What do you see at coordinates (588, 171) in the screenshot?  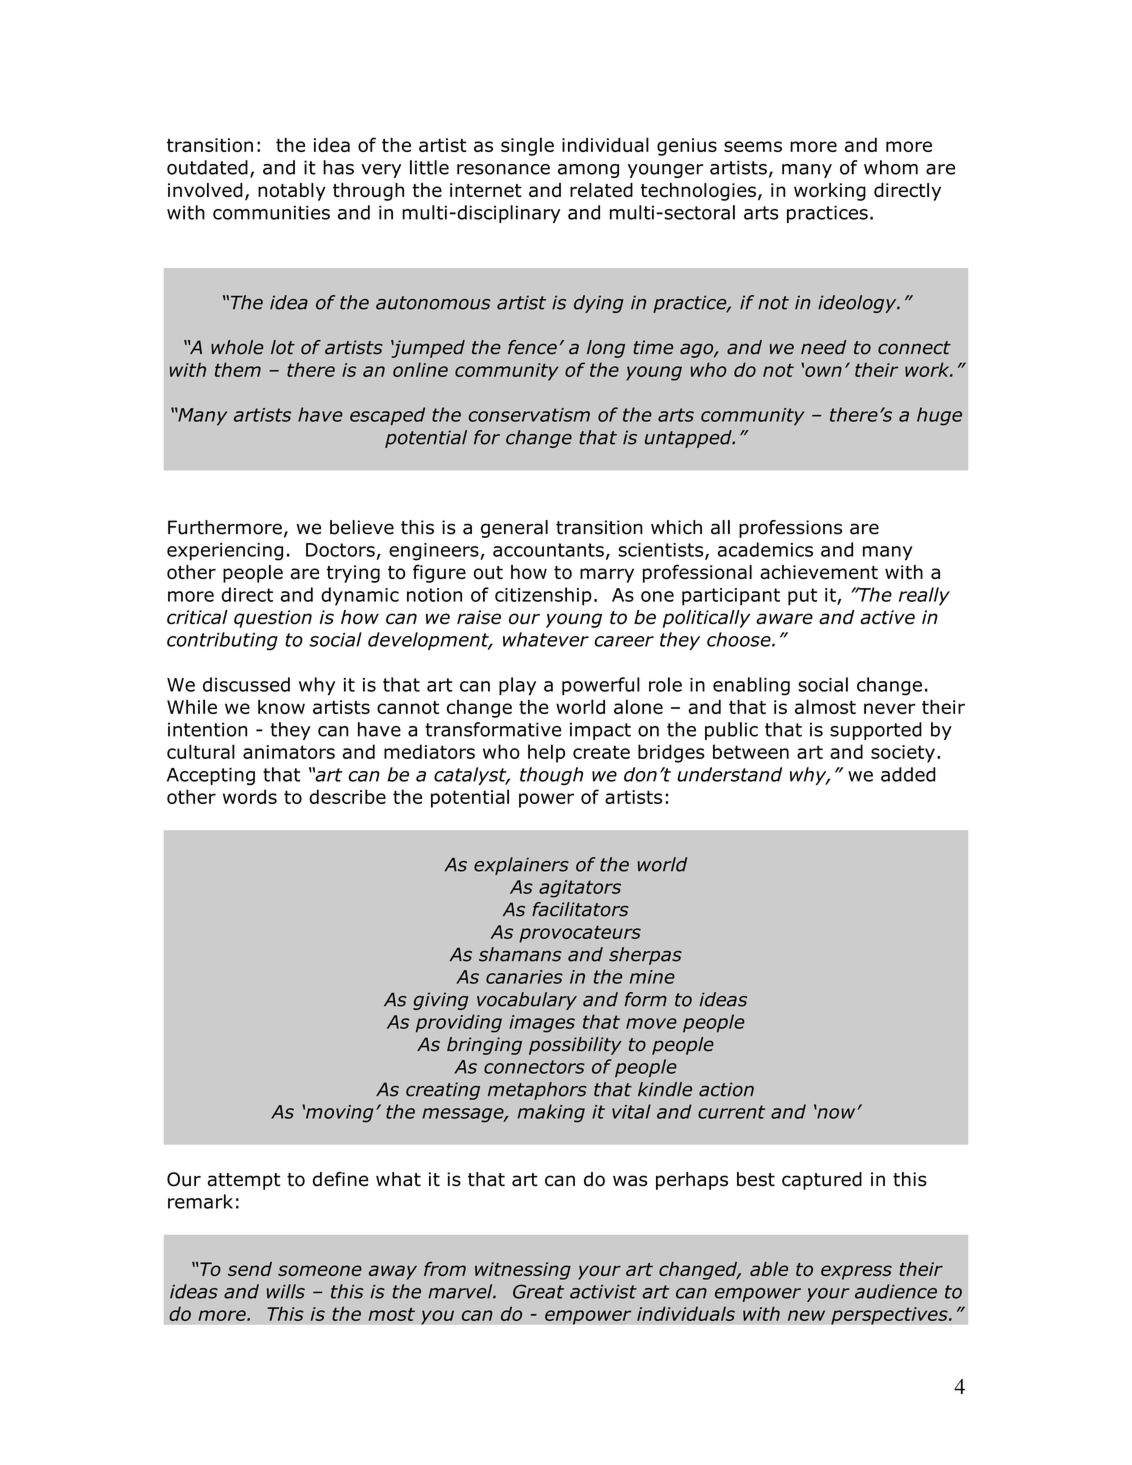 I see `among` at bounding box center [588, 171].
